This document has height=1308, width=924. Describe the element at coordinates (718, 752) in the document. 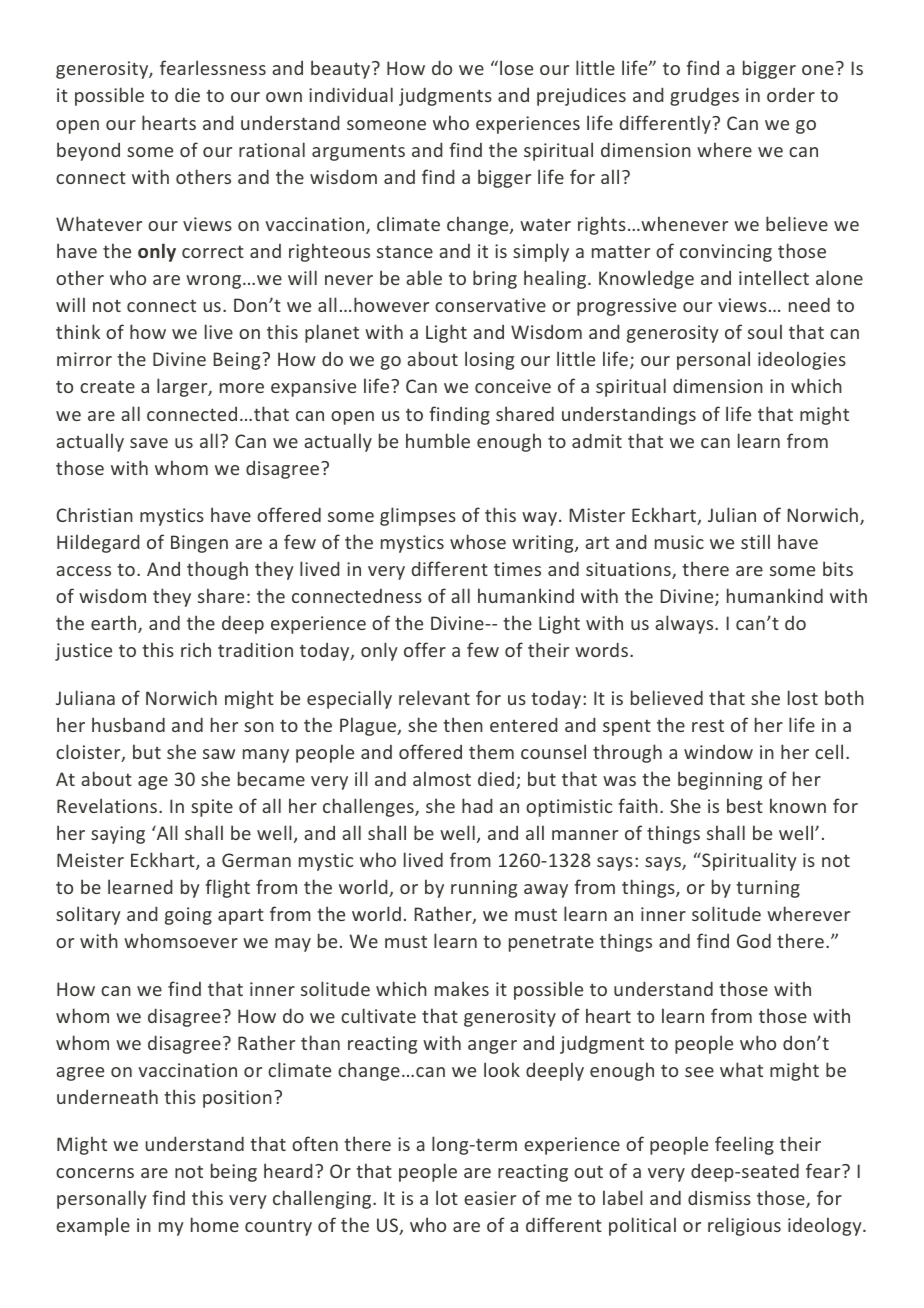

I see `window` at that location.
